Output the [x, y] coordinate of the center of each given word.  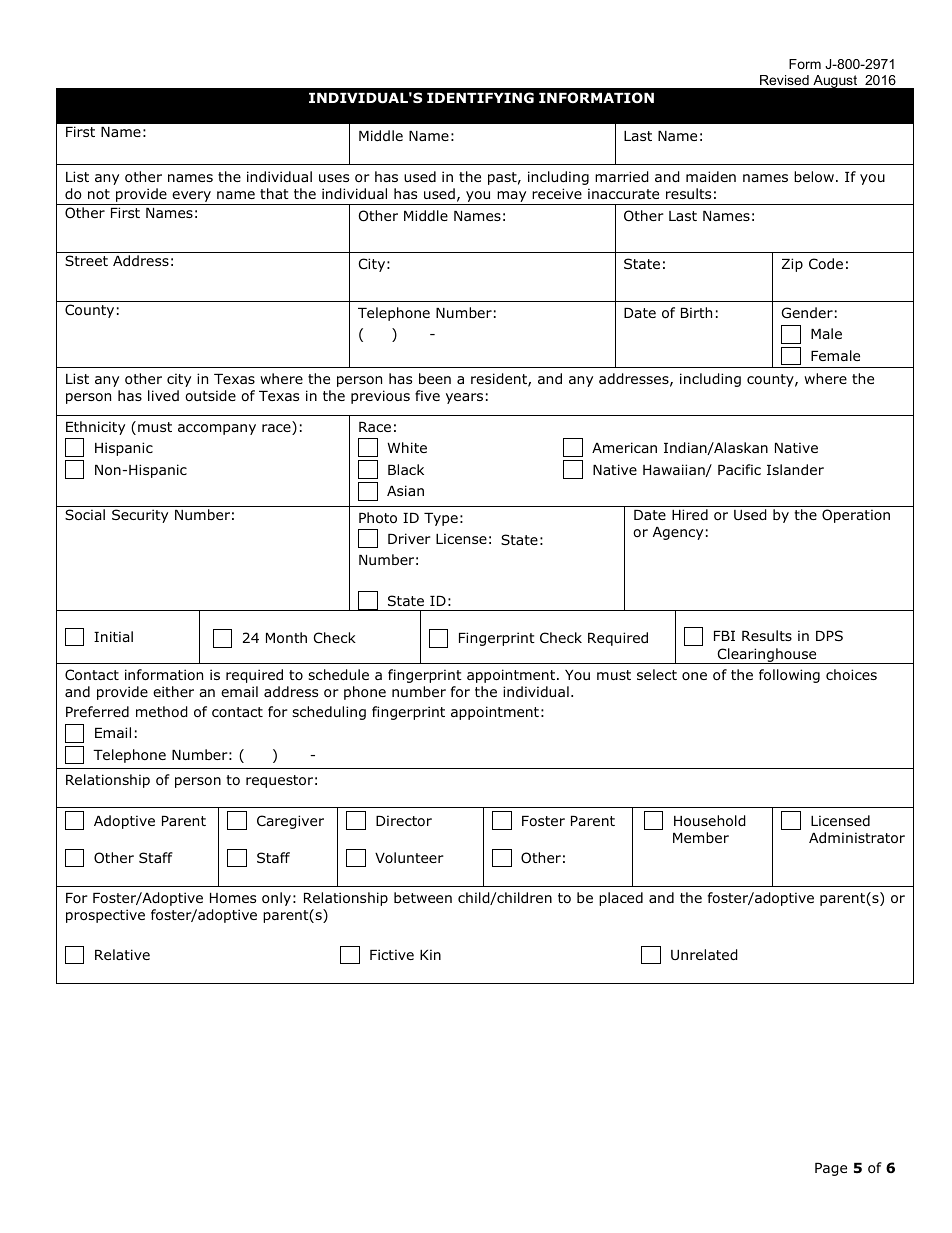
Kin [430, 954]
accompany [217, 429]
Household [710, 821]
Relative [122, 954]
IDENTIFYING [480, 98]
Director [404, 821]
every [191, 196]
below [814, 177]
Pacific [739, 469]
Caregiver [290, 822]
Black [406, 469]
